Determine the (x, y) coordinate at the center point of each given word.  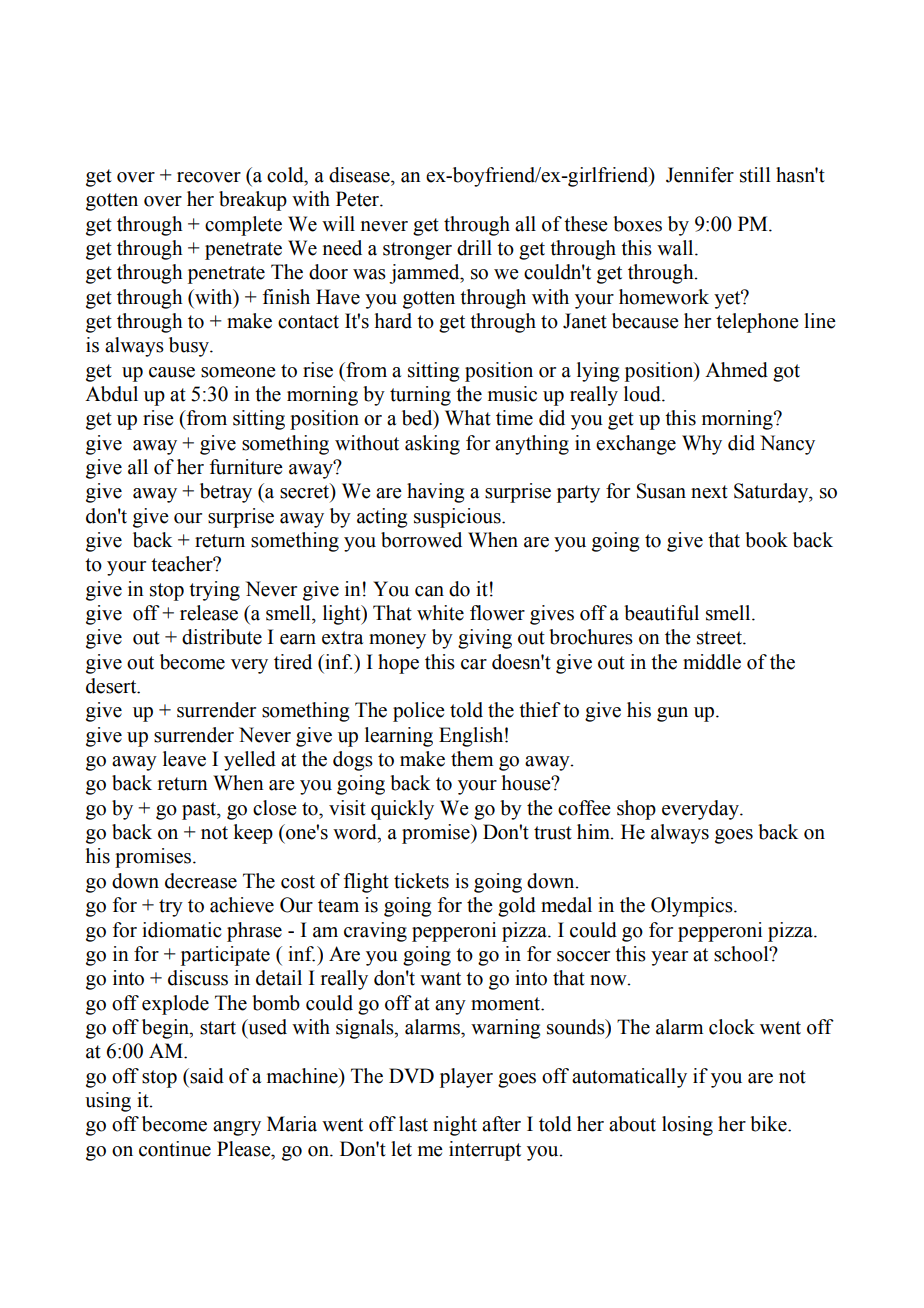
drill (474, 248)
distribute (222, 637)
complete (243, 226)
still (755, 175)
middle (712, 662)
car (474, 664)
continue (175, 1149)
